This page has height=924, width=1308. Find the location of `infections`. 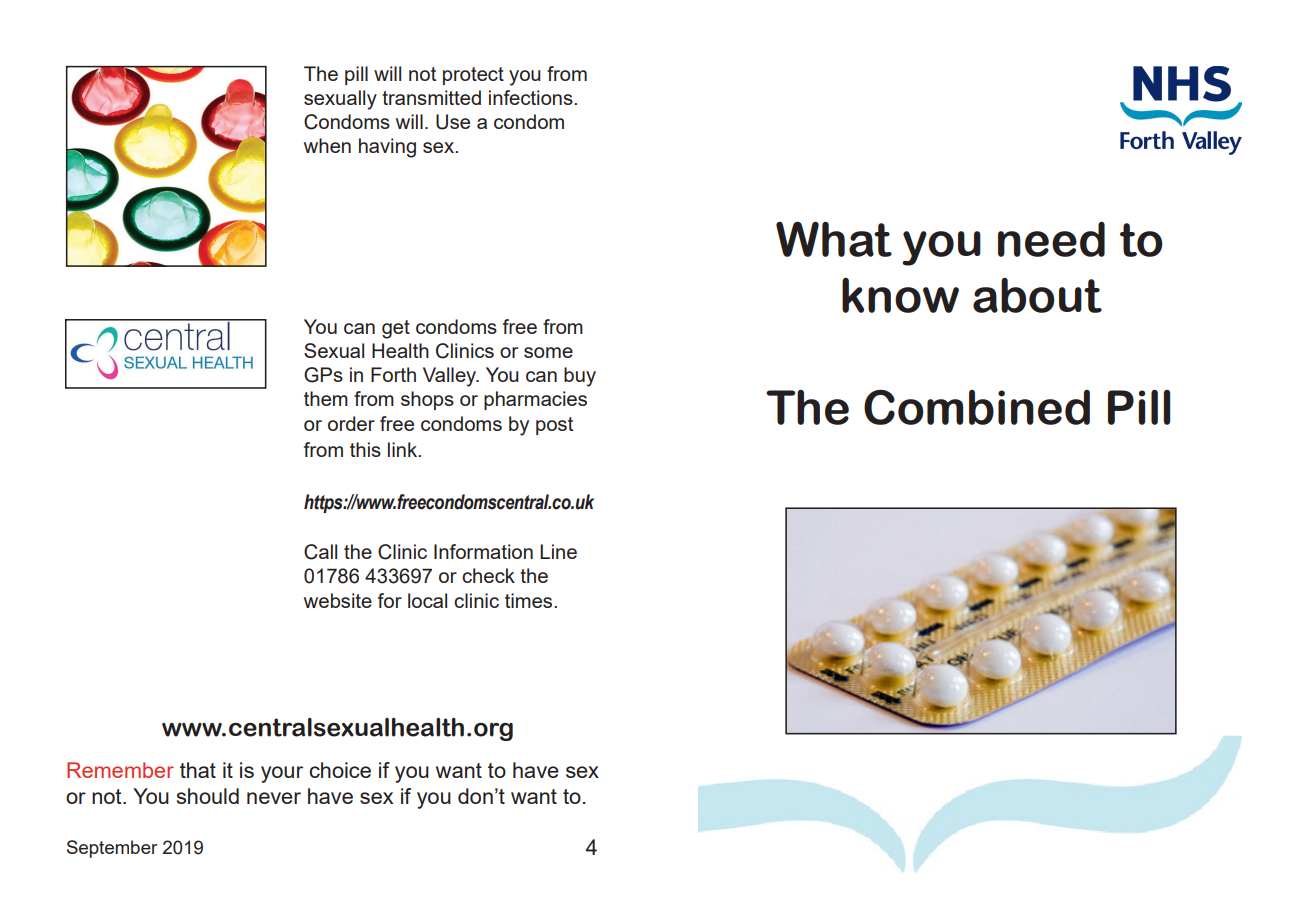

infections is located at coordinates (532, 97).
